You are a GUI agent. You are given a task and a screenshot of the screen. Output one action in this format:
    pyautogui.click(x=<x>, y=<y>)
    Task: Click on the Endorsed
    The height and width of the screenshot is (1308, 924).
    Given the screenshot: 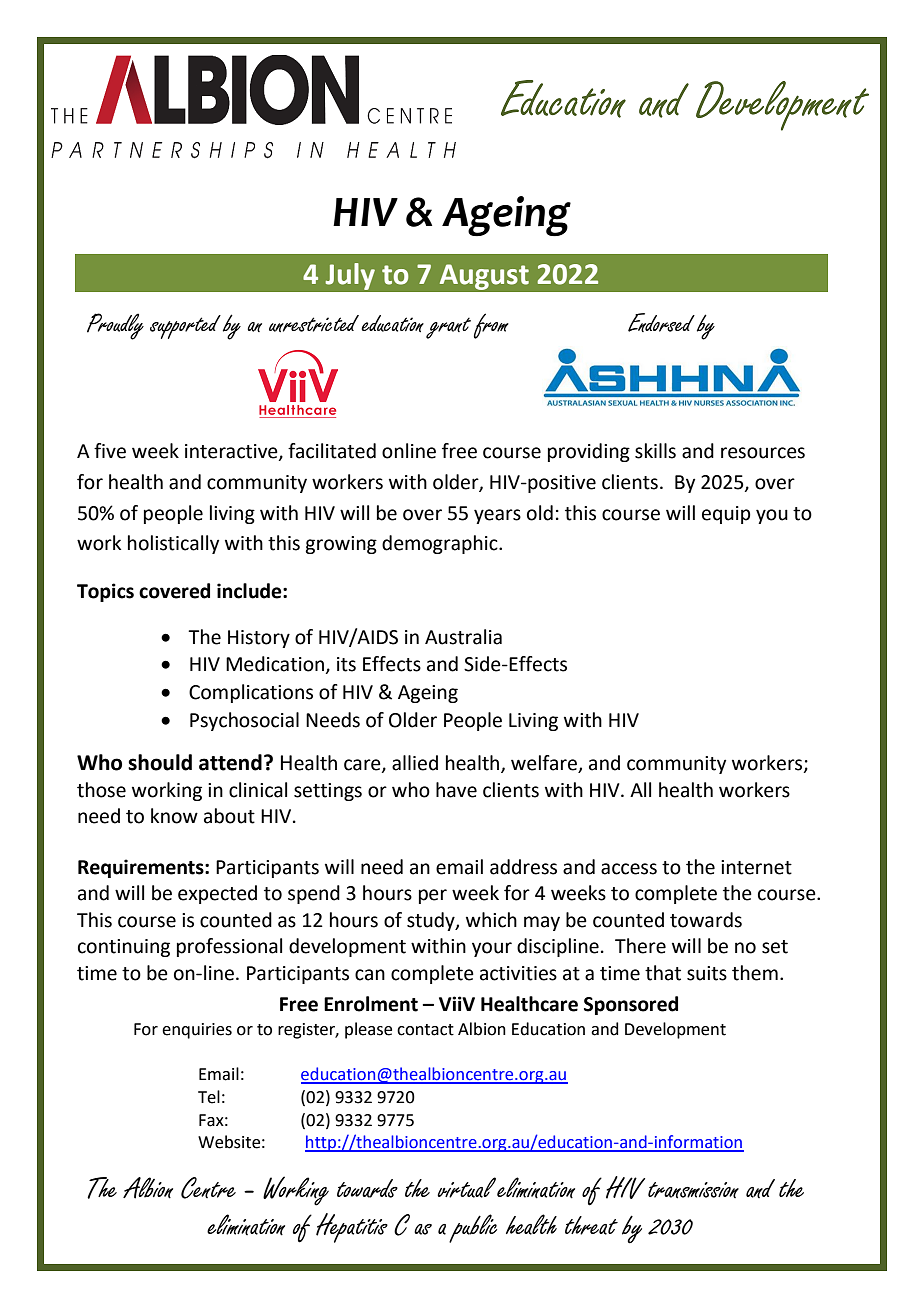 What is the action you would take?
    pyautogui.click(x=661, y=322)
